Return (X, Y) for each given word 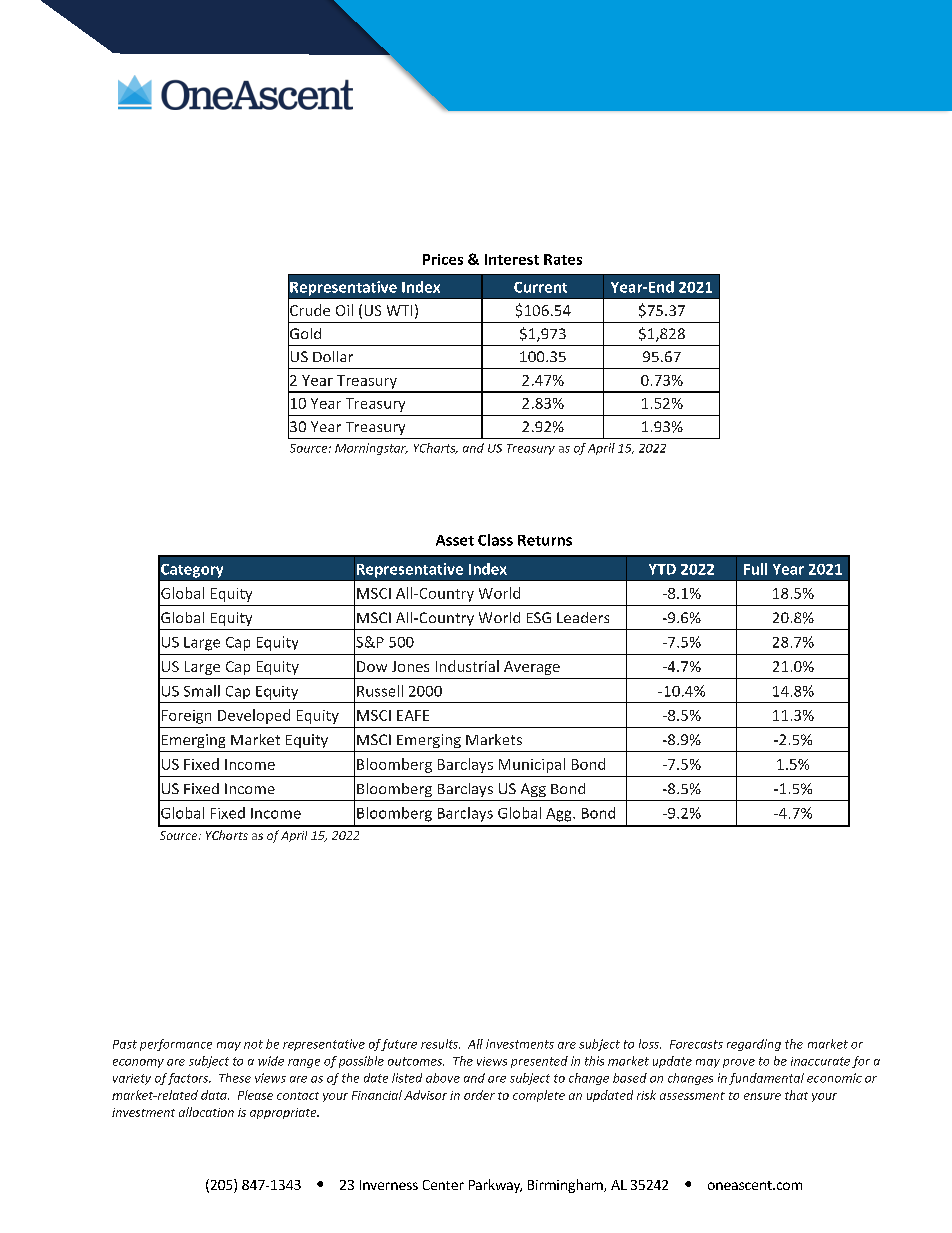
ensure (762, 1096)
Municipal (532, 765)
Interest (512, 259)
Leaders (583, 617)
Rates (563, 259)
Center (443, 1185)
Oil (344, 310)
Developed (254, 716)
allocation (206, 1112)
